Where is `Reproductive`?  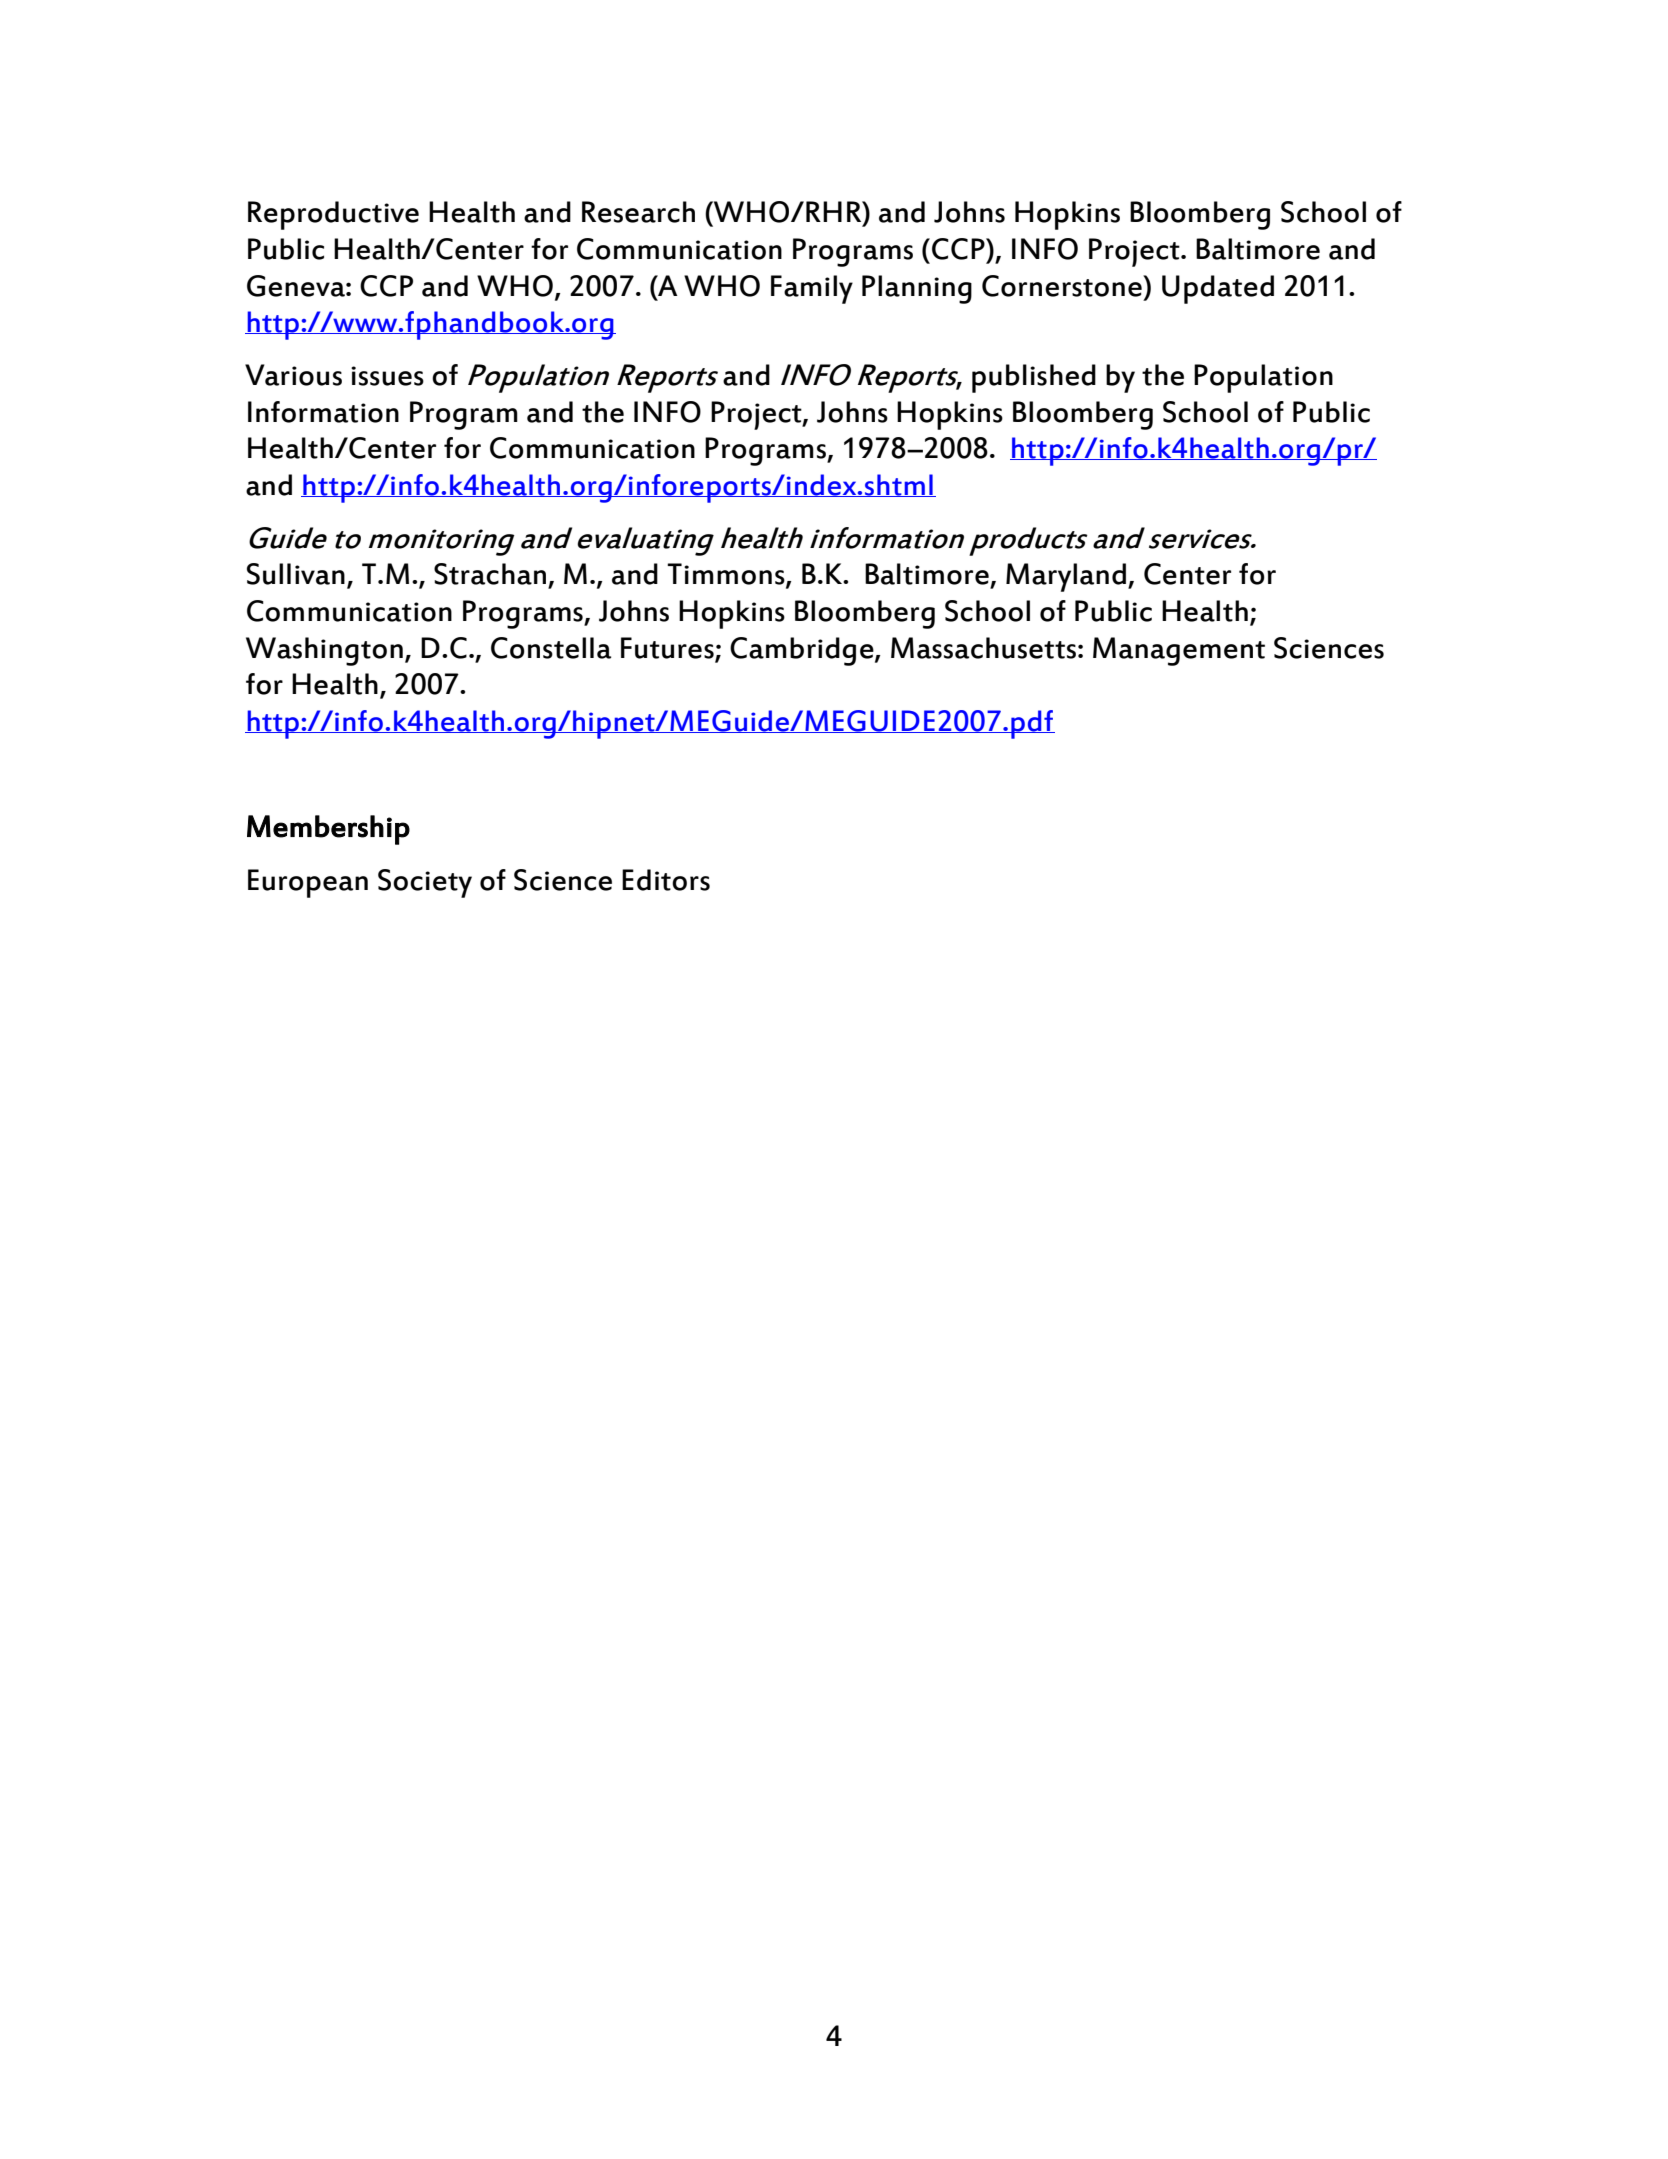 Reproductive is located at coordinates (333, 215).
